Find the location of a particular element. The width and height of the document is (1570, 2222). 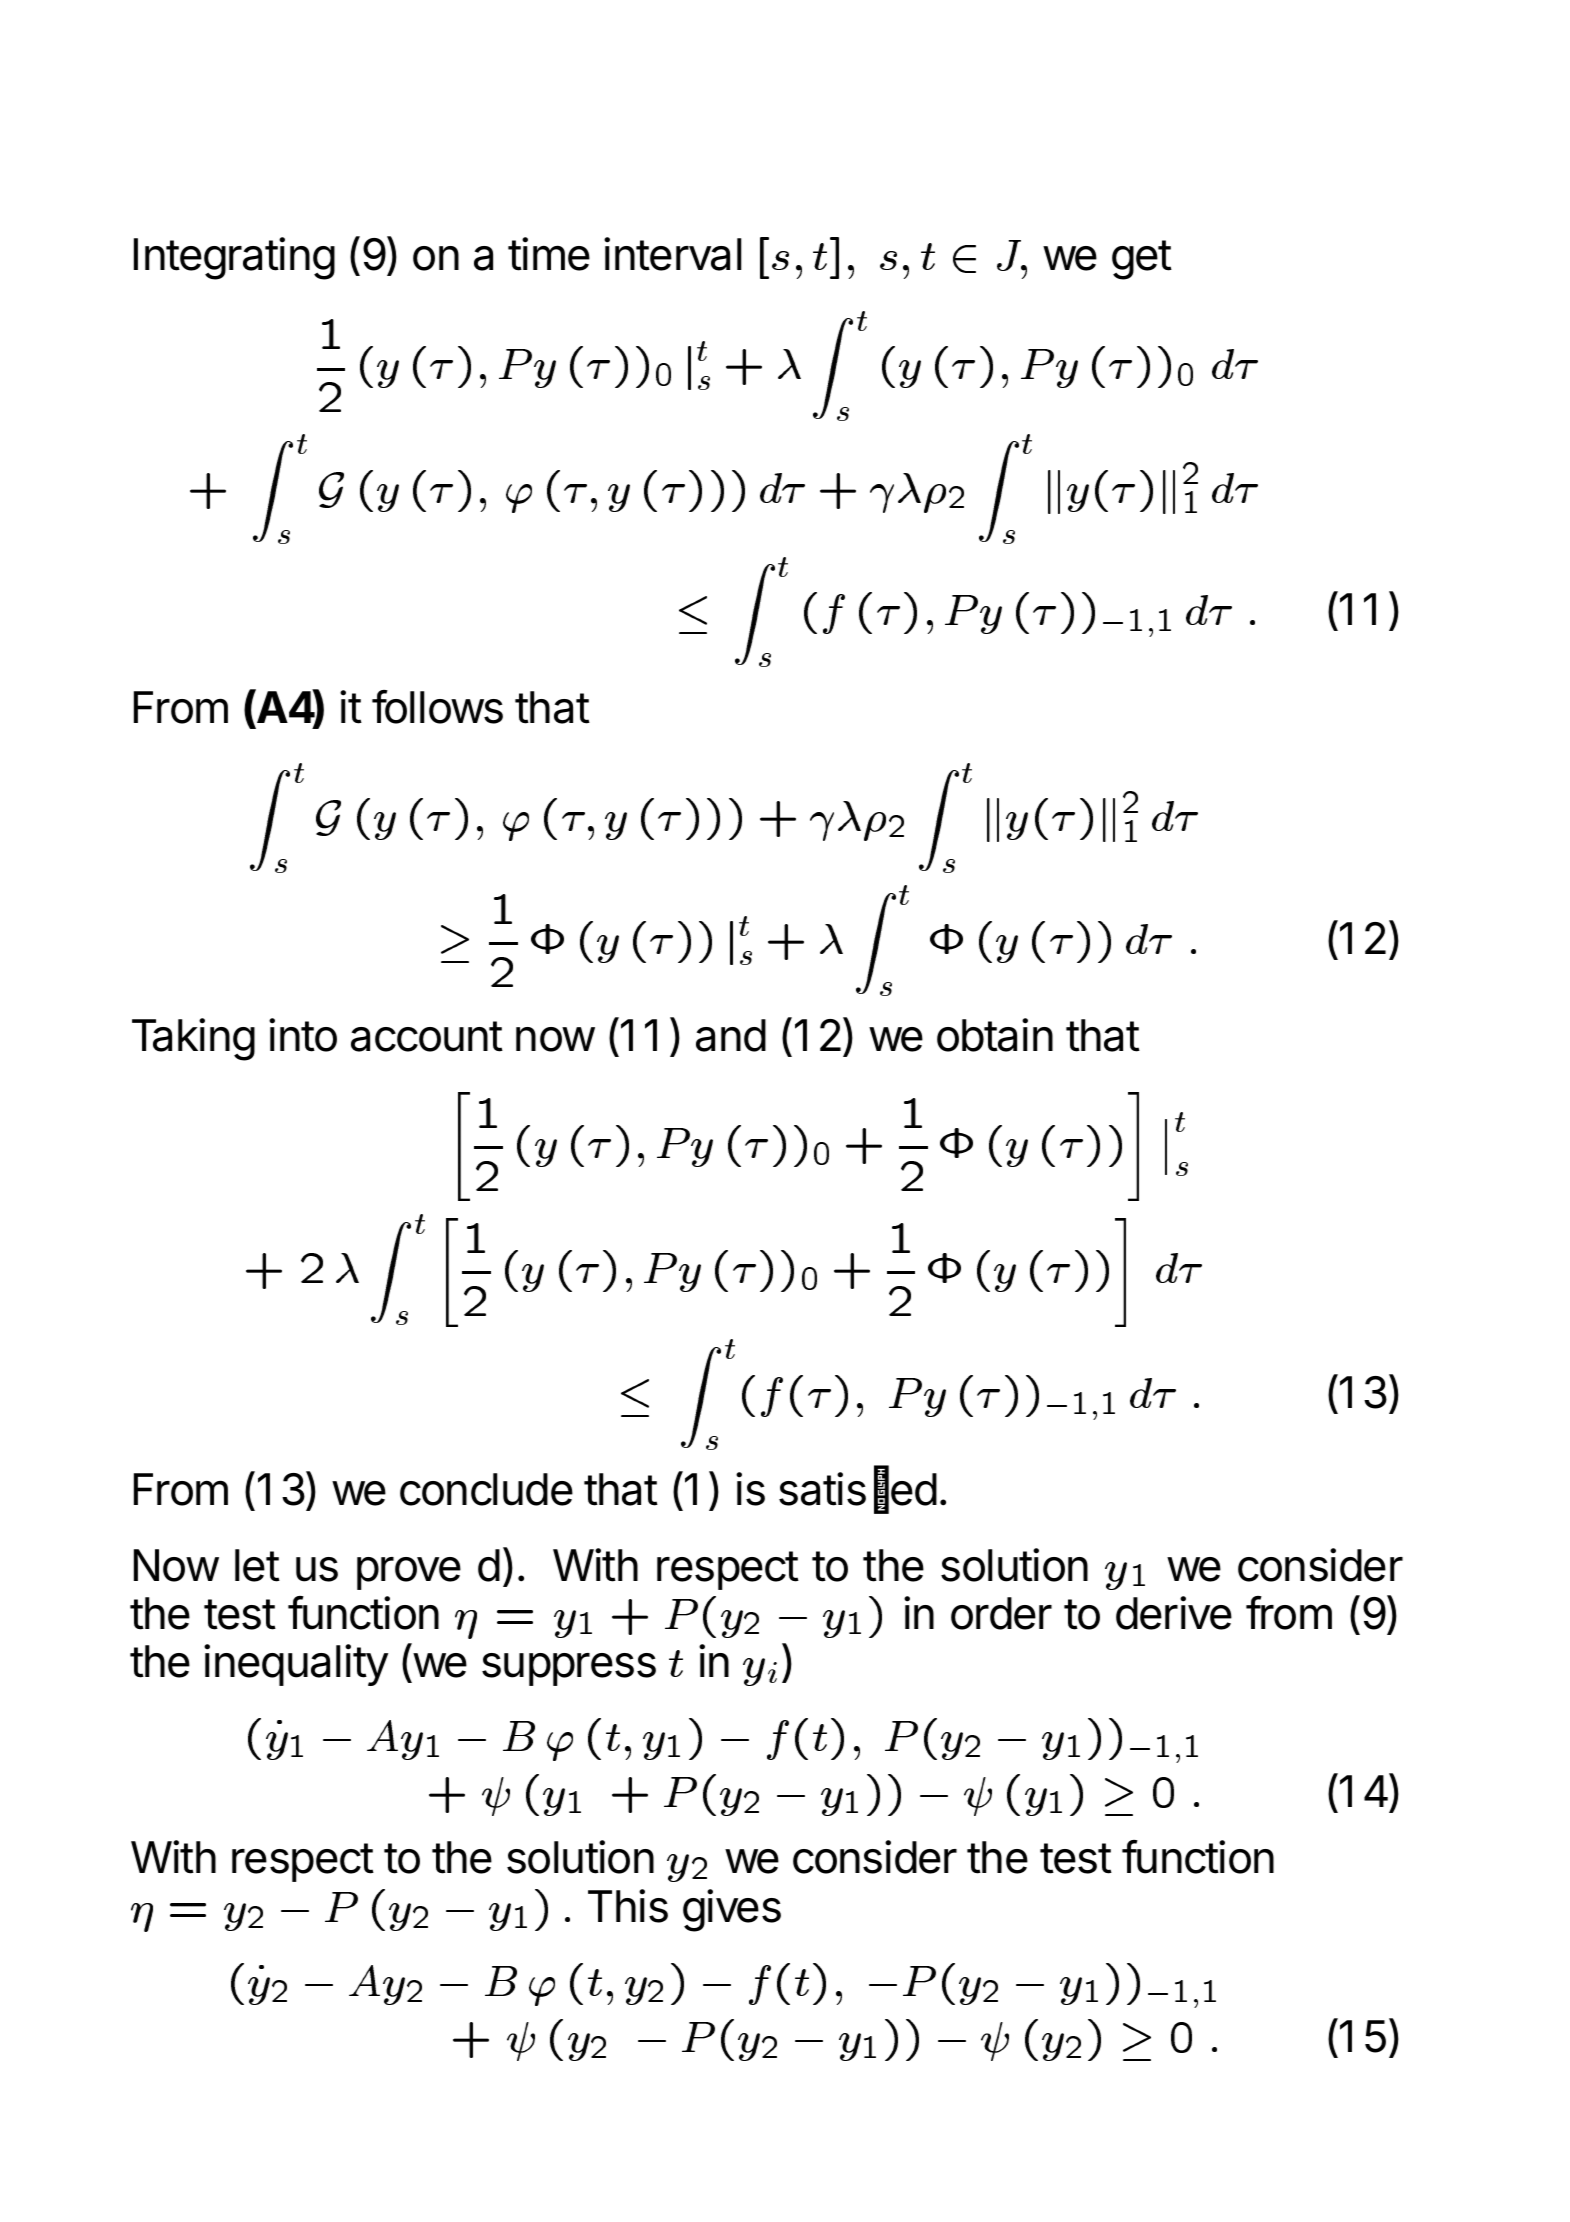

into is located at coordinates (303, 1035).
